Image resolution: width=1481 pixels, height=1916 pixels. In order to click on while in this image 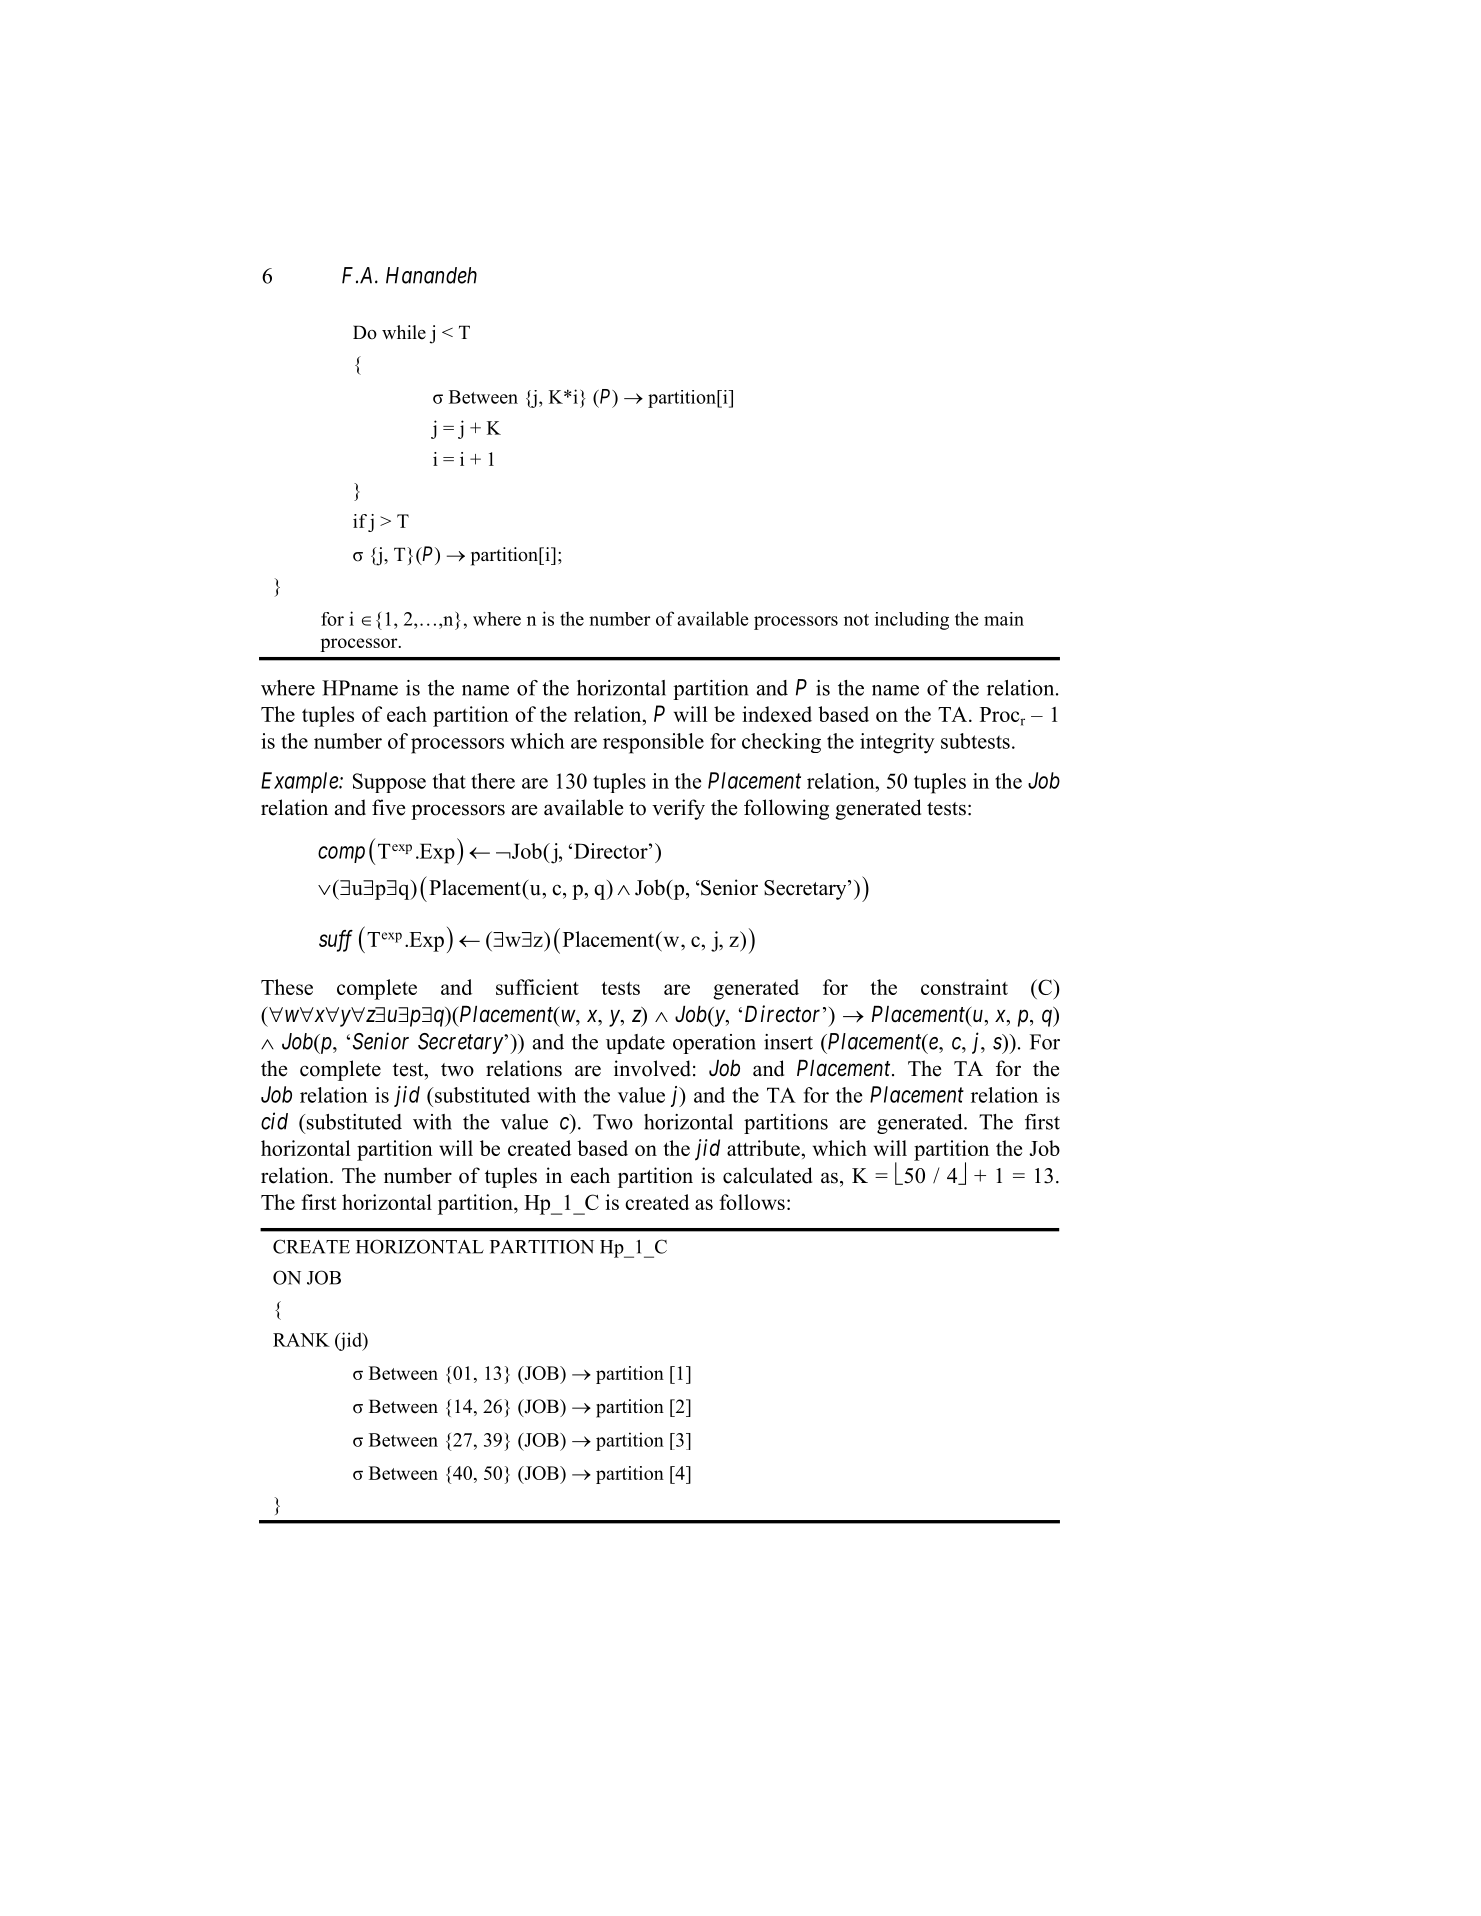, I will do `click(404, 332)`.
